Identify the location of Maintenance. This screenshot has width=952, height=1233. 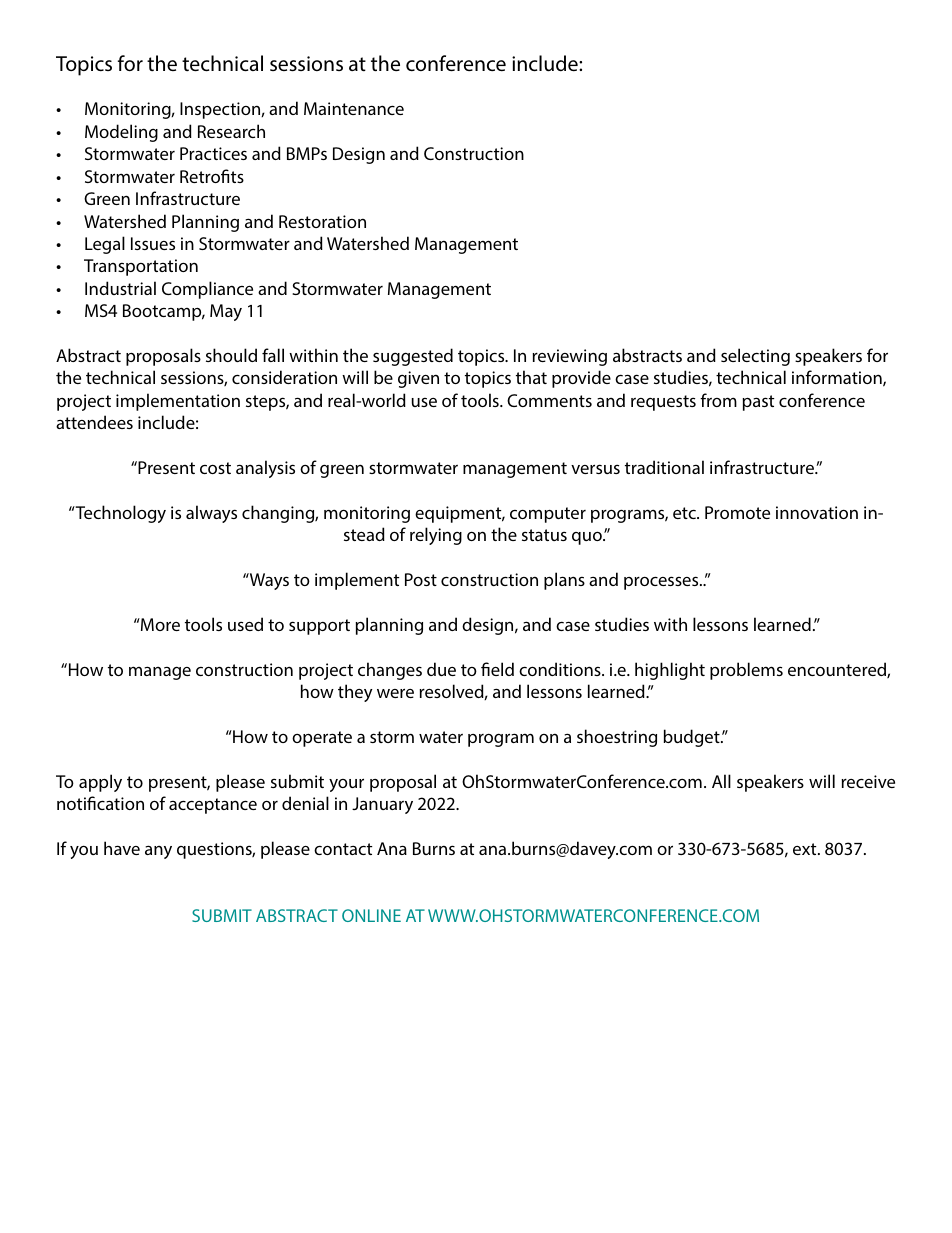
(354, 108).
